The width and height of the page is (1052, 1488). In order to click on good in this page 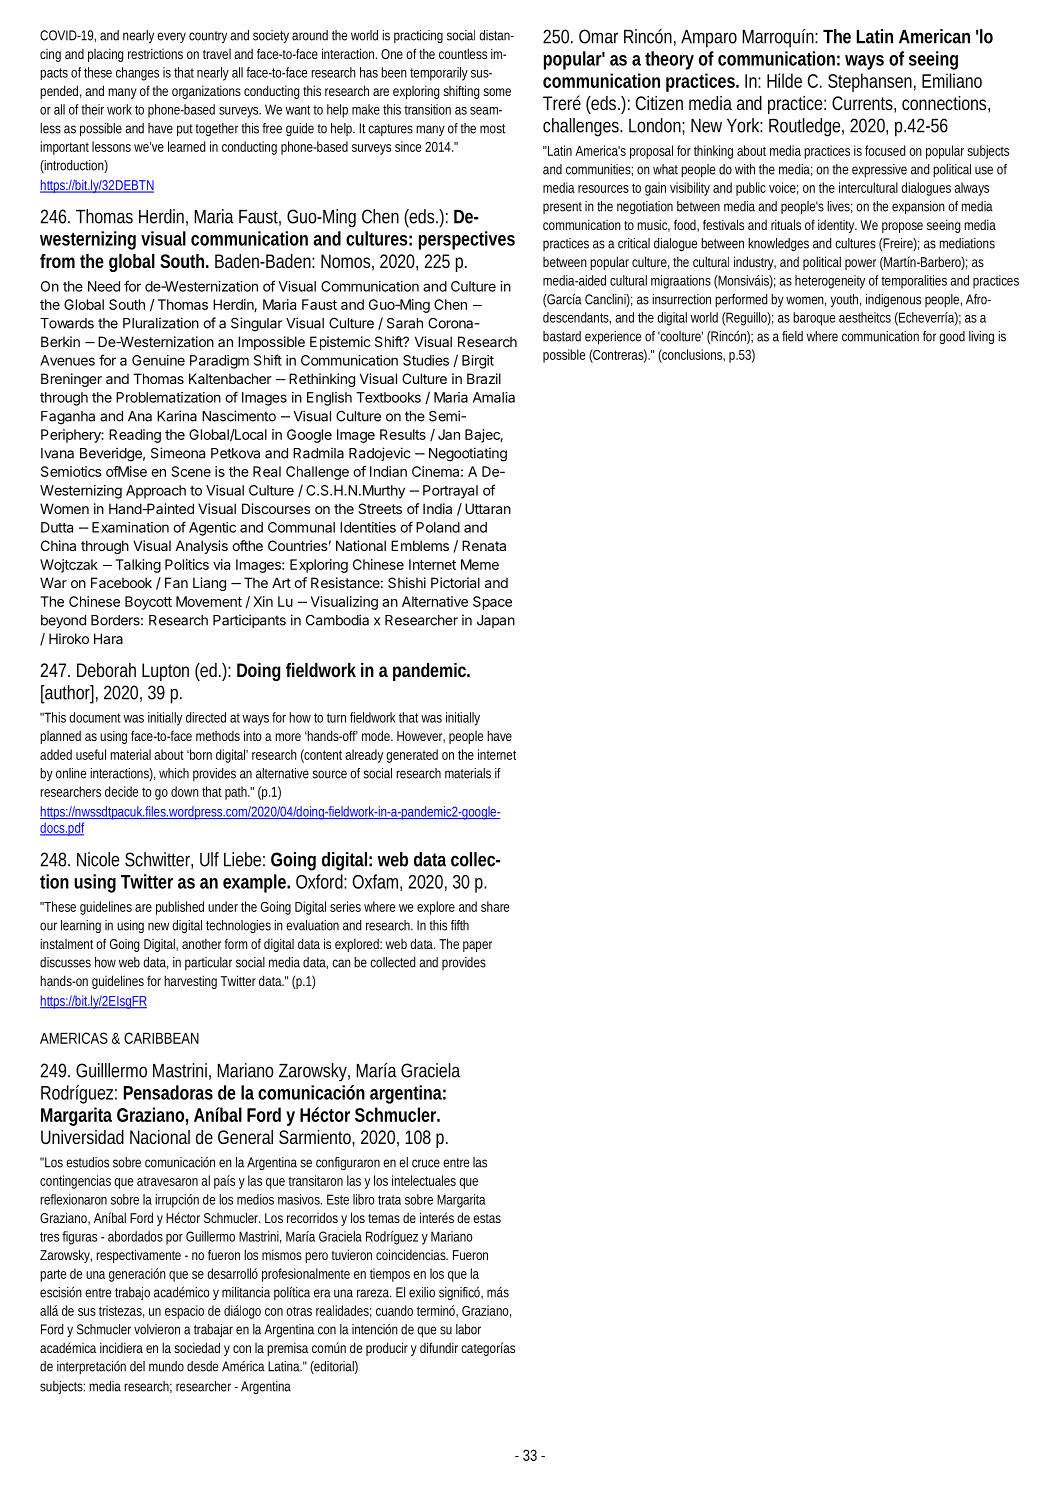, I will do `click(952, 337)`.
